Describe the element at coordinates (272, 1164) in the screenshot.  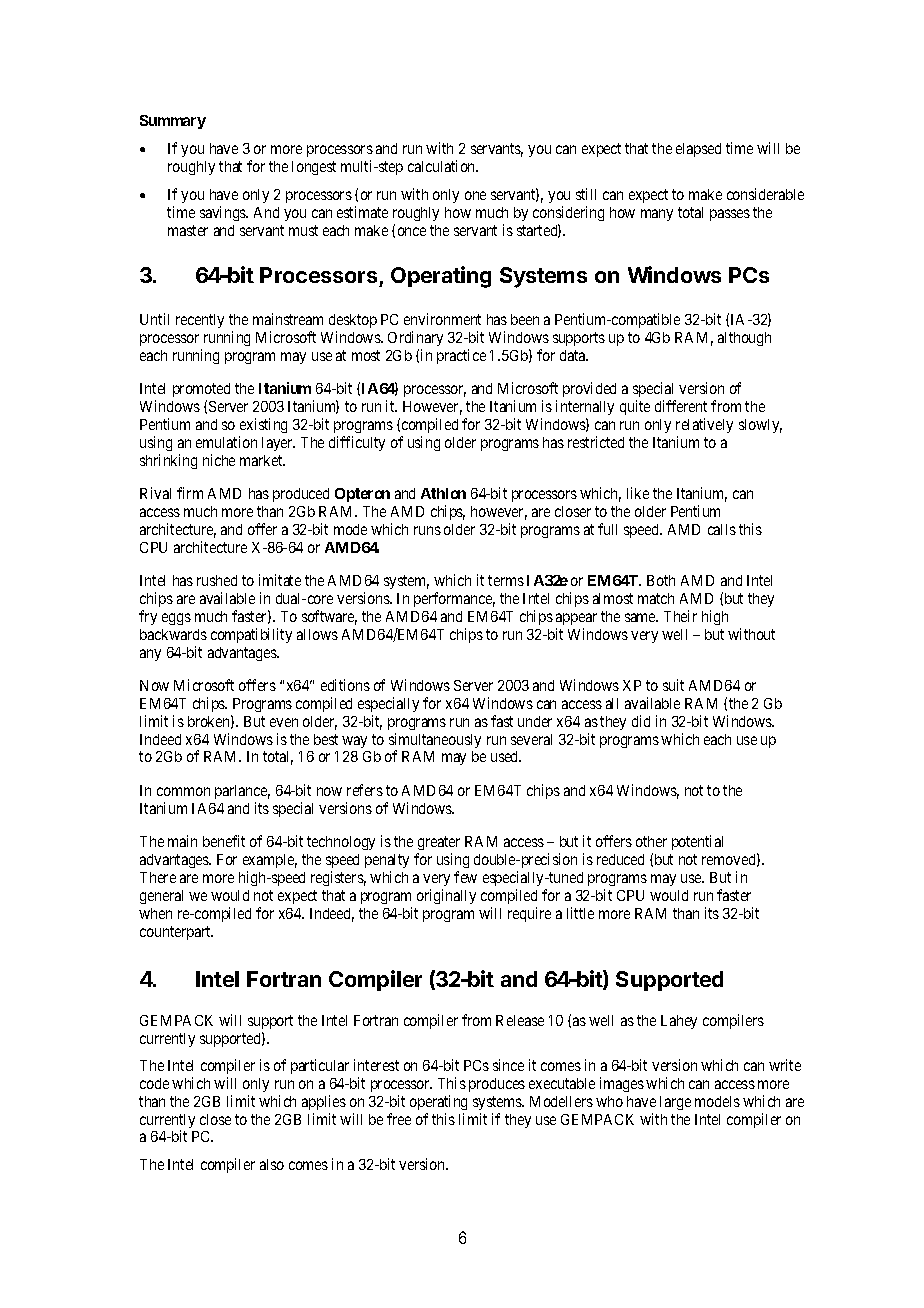
I see `also` at that location.
